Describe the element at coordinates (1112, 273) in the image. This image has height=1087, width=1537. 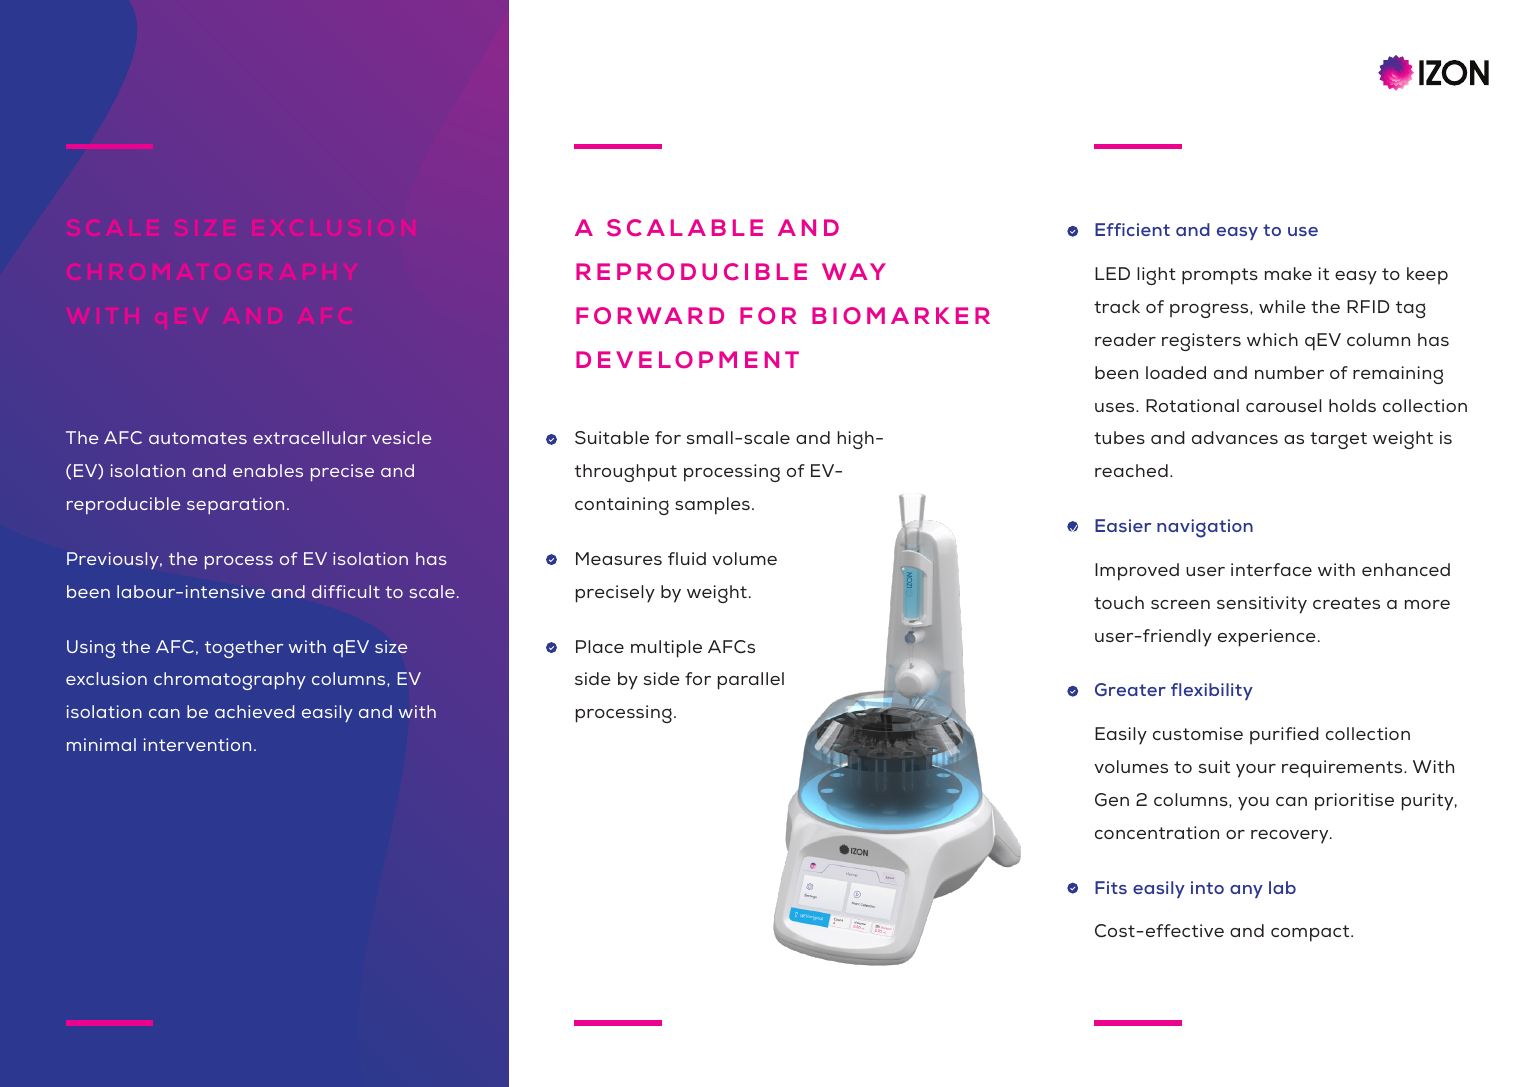
I see `LED` at that location.
